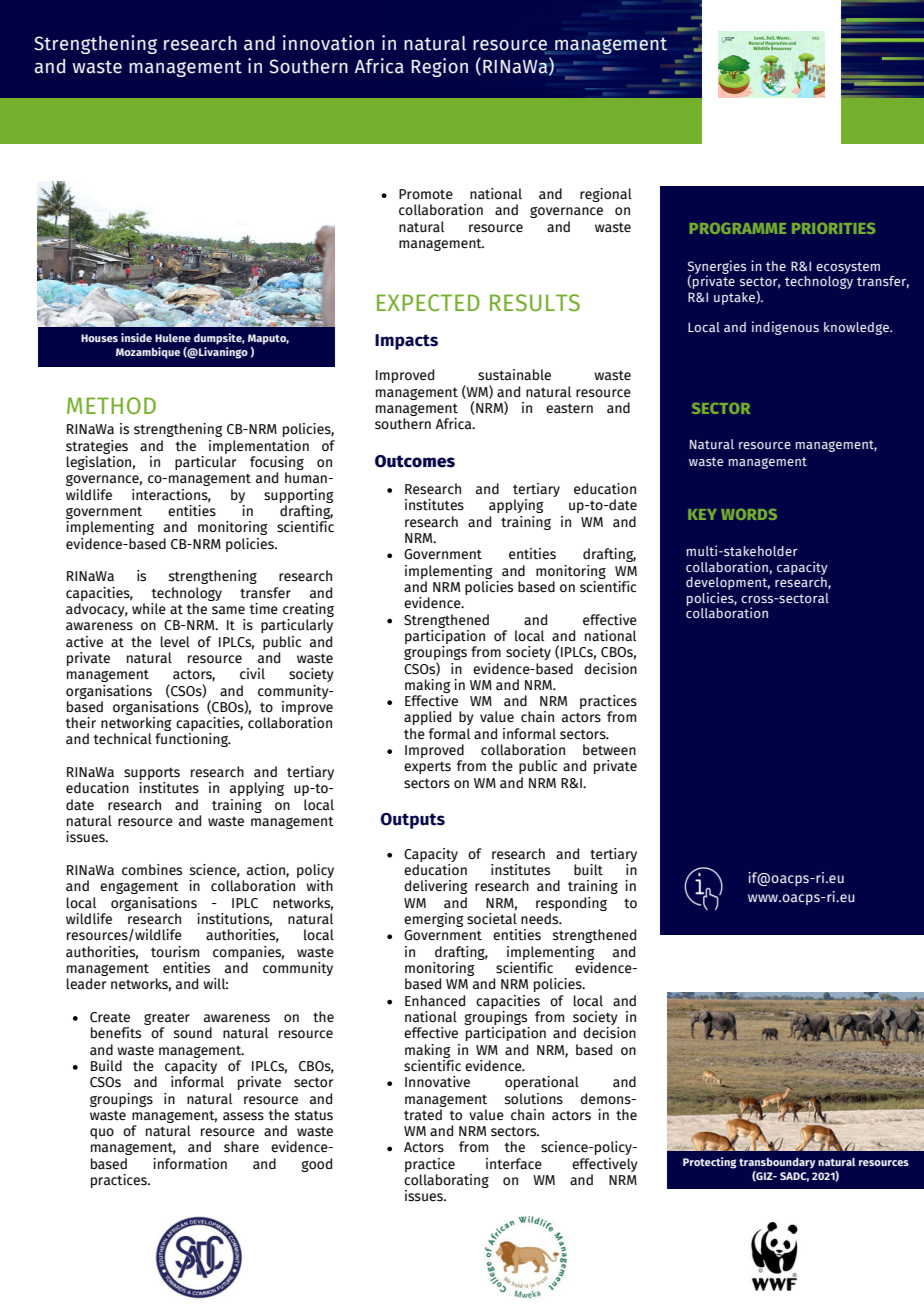  What do you see at coordinates (427, 718) in the screenshot?
I see `applied` at bounding box center [427, 718].
